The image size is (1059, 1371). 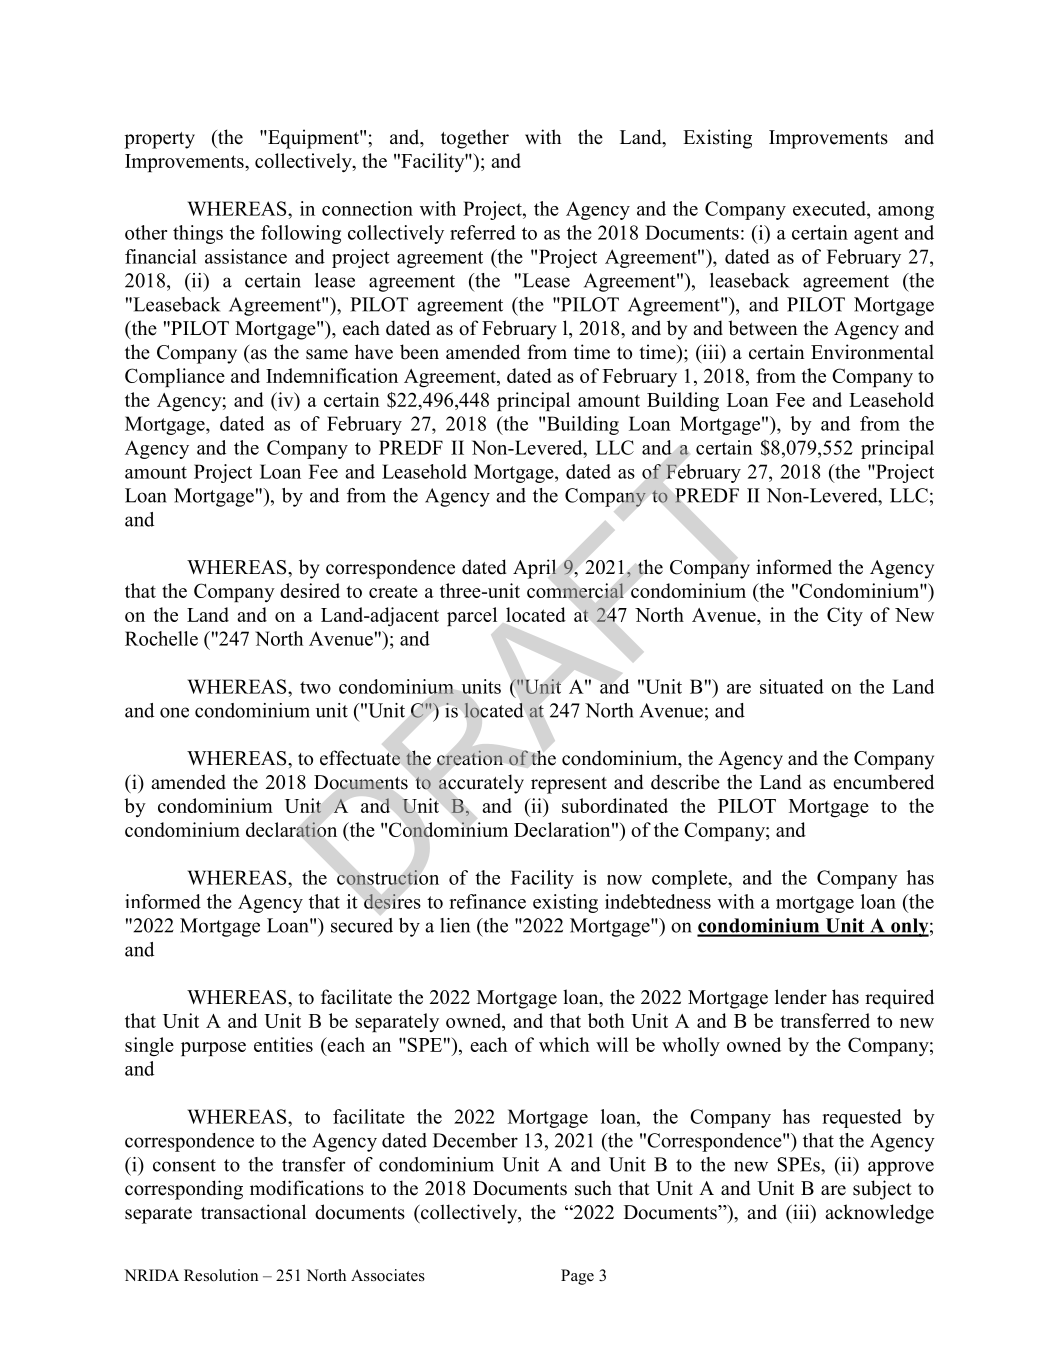 What do you see at coordinates (475, 139) in the page?
I see `together` at bounding box center [475, 139].
